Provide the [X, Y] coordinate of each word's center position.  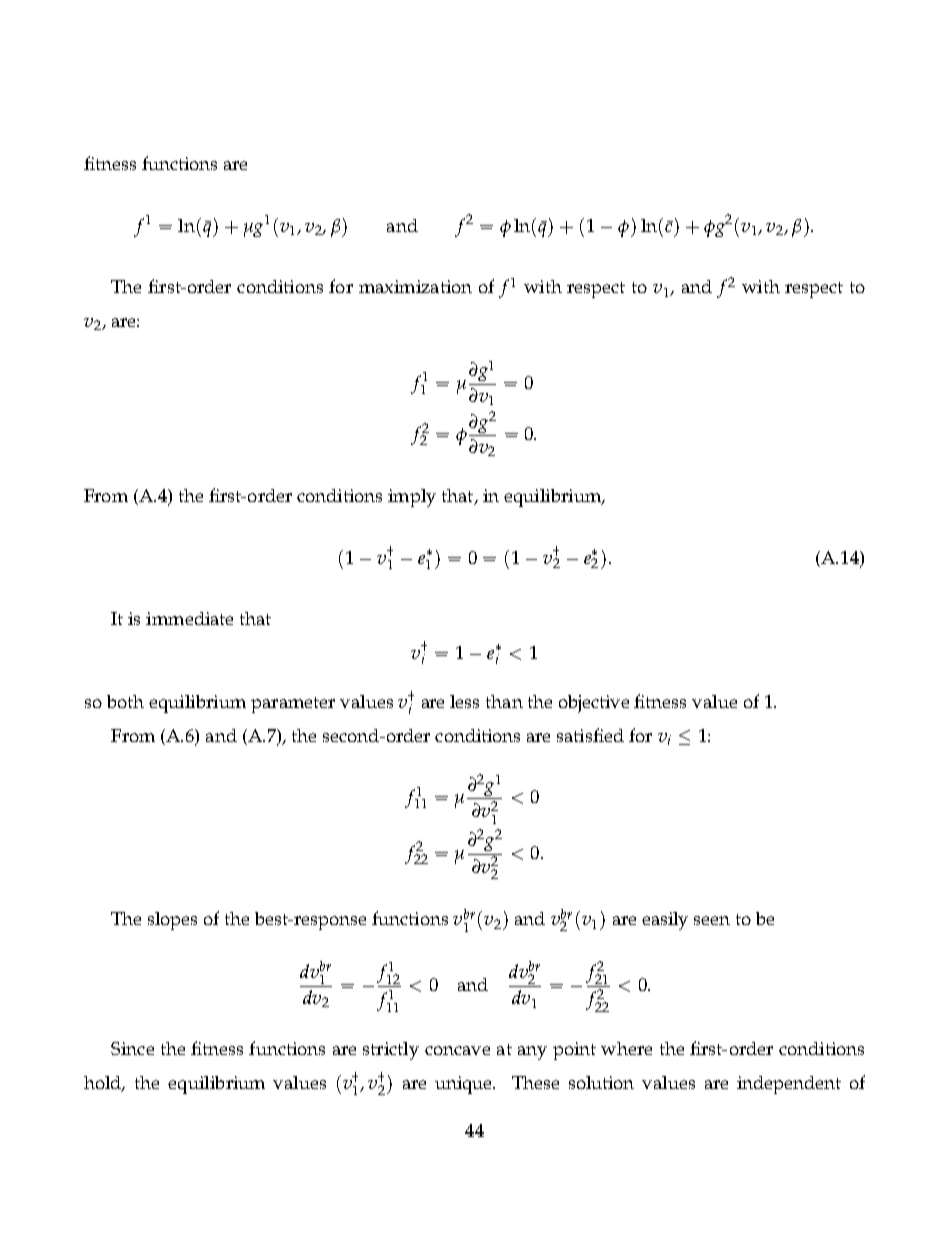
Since [132, 1048]
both [125, 701]
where [626, 1048]
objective [594, 704]
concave [457, 1050]
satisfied [590, 735]
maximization [415, 286]
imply [412, 498]
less [464, 701]
